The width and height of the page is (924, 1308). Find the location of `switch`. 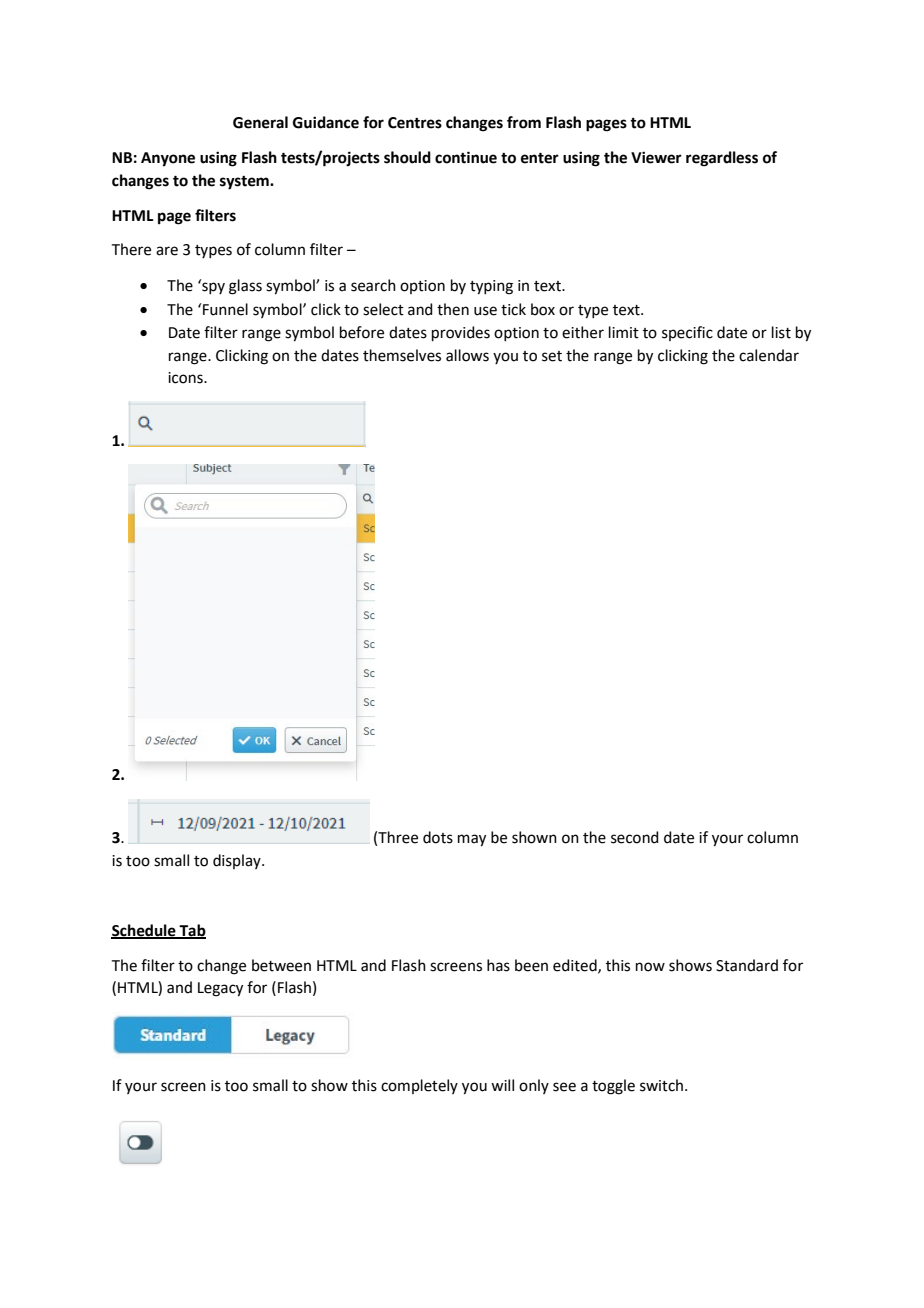

switch is located at coordinates (661, 1085).
